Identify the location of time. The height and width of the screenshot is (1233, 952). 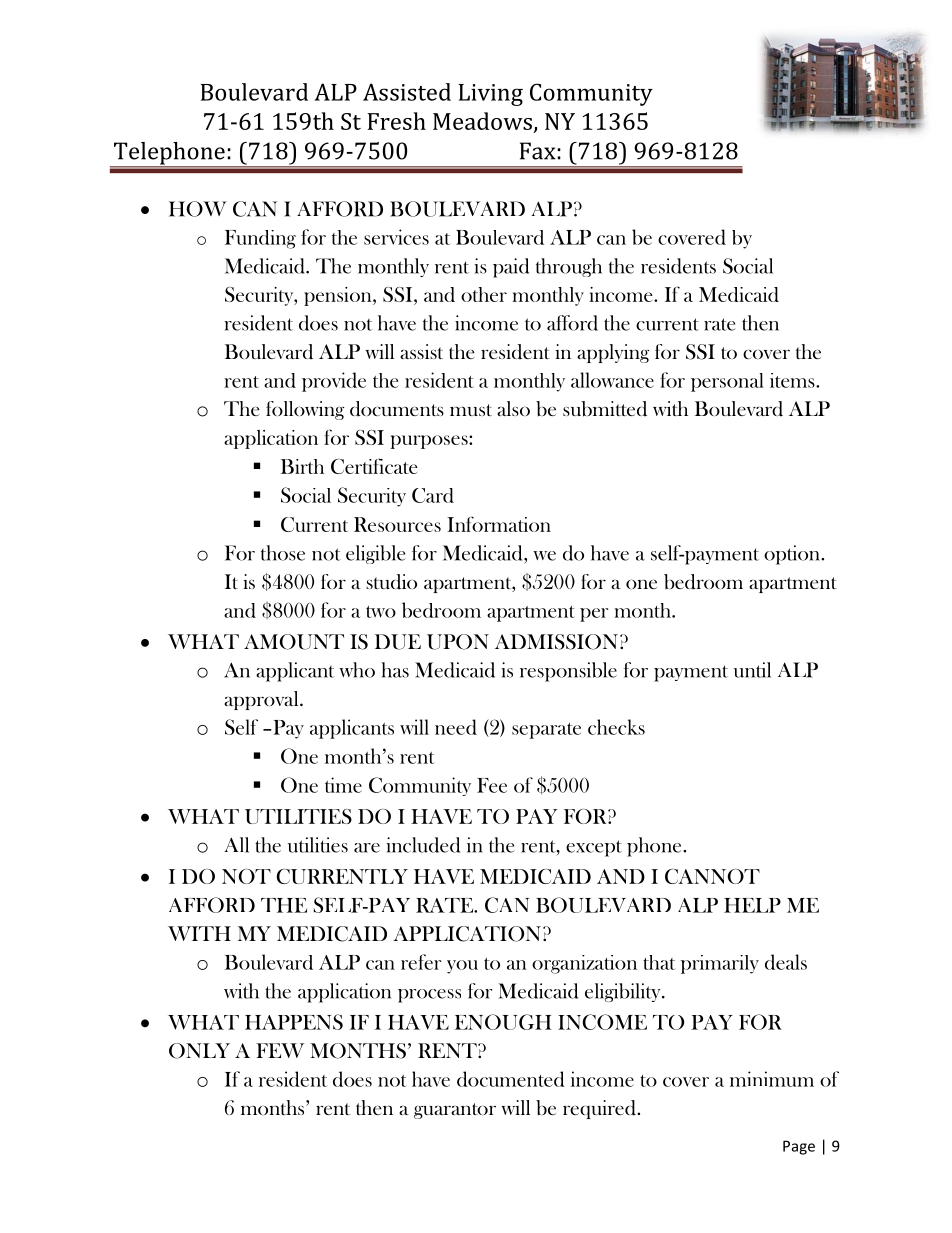
(343, 785).
